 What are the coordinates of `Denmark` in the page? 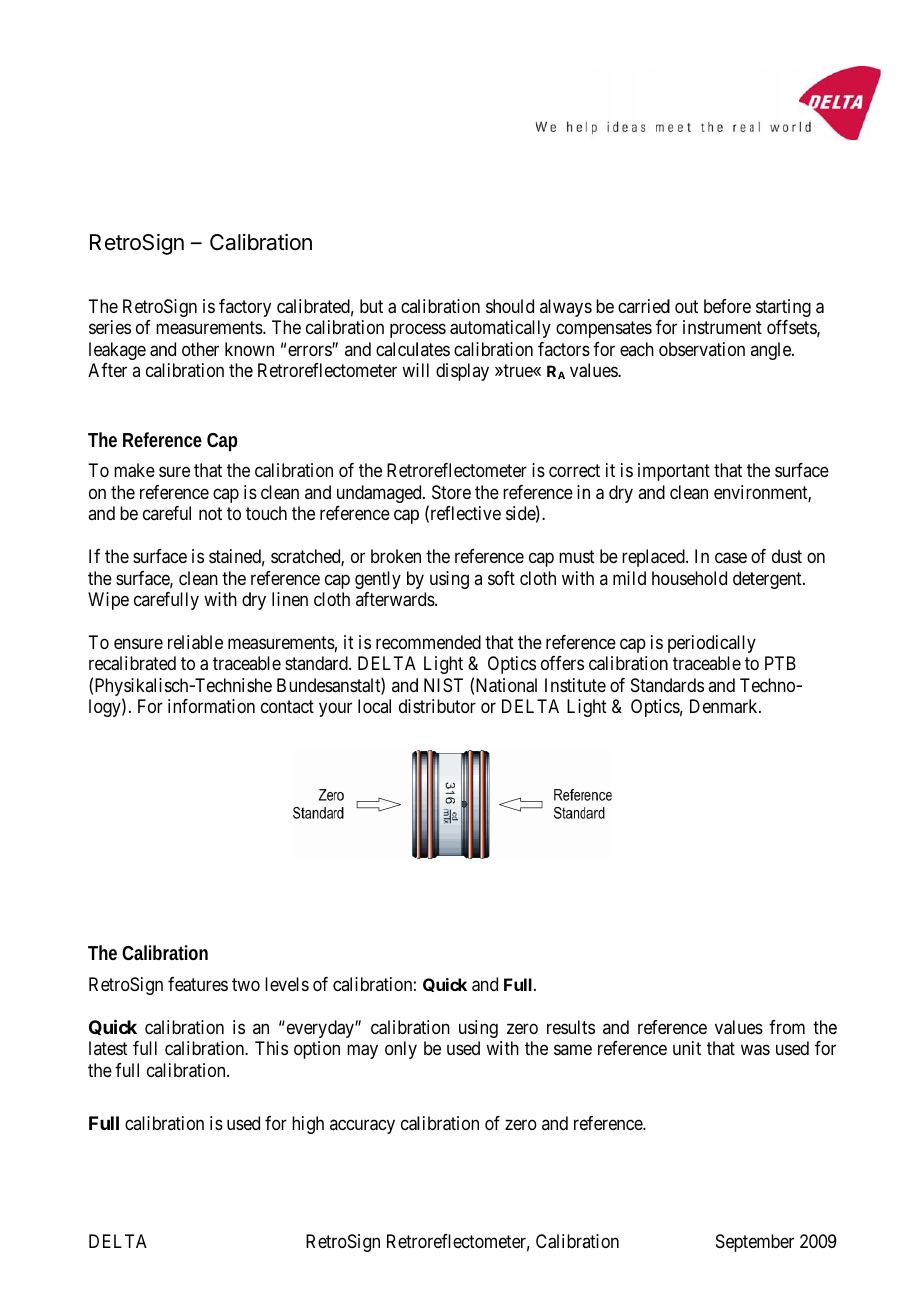 It's located at (725, 706).
